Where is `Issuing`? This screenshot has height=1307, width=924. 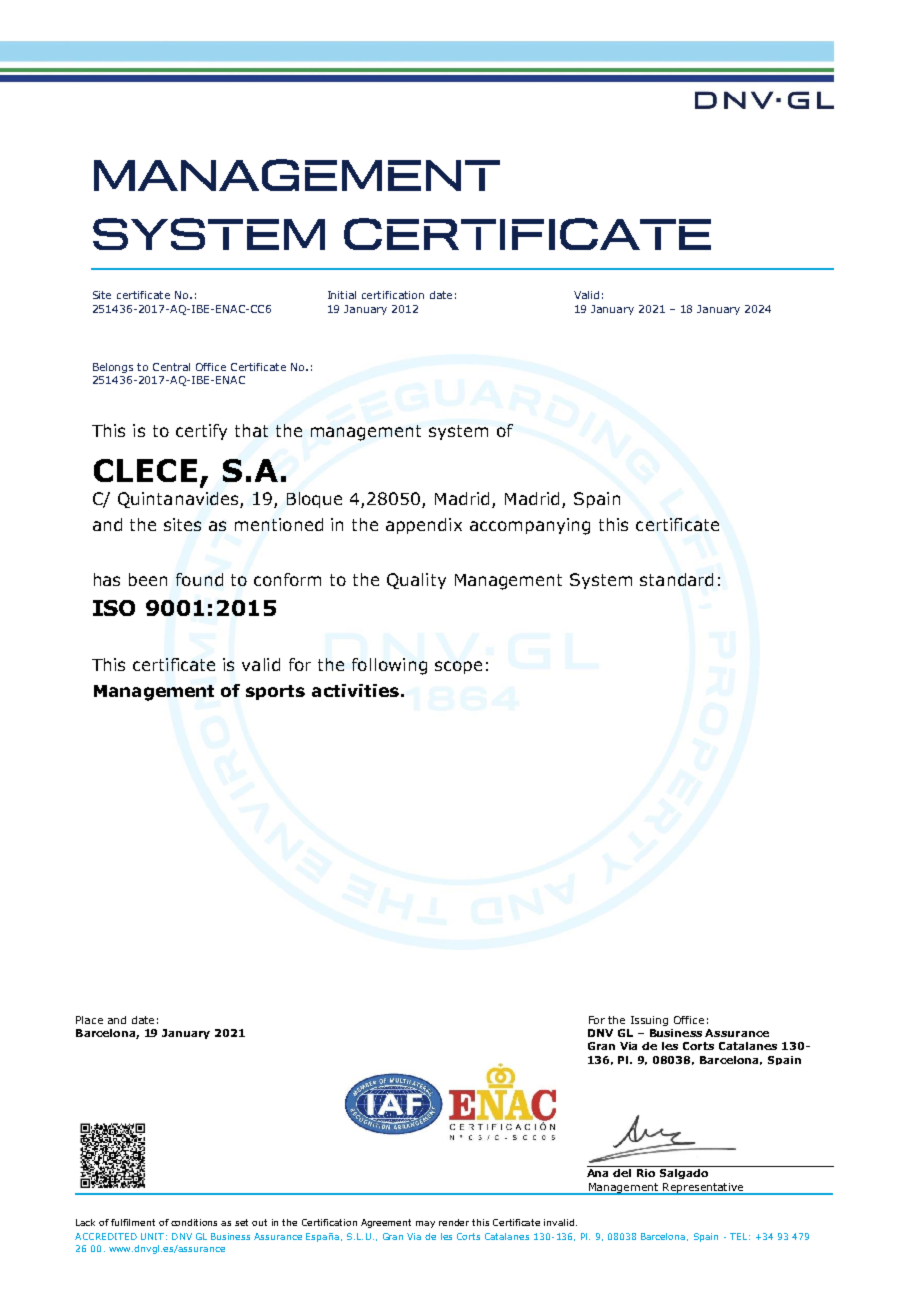
Issuing is located at coordinates (649, 1021).
